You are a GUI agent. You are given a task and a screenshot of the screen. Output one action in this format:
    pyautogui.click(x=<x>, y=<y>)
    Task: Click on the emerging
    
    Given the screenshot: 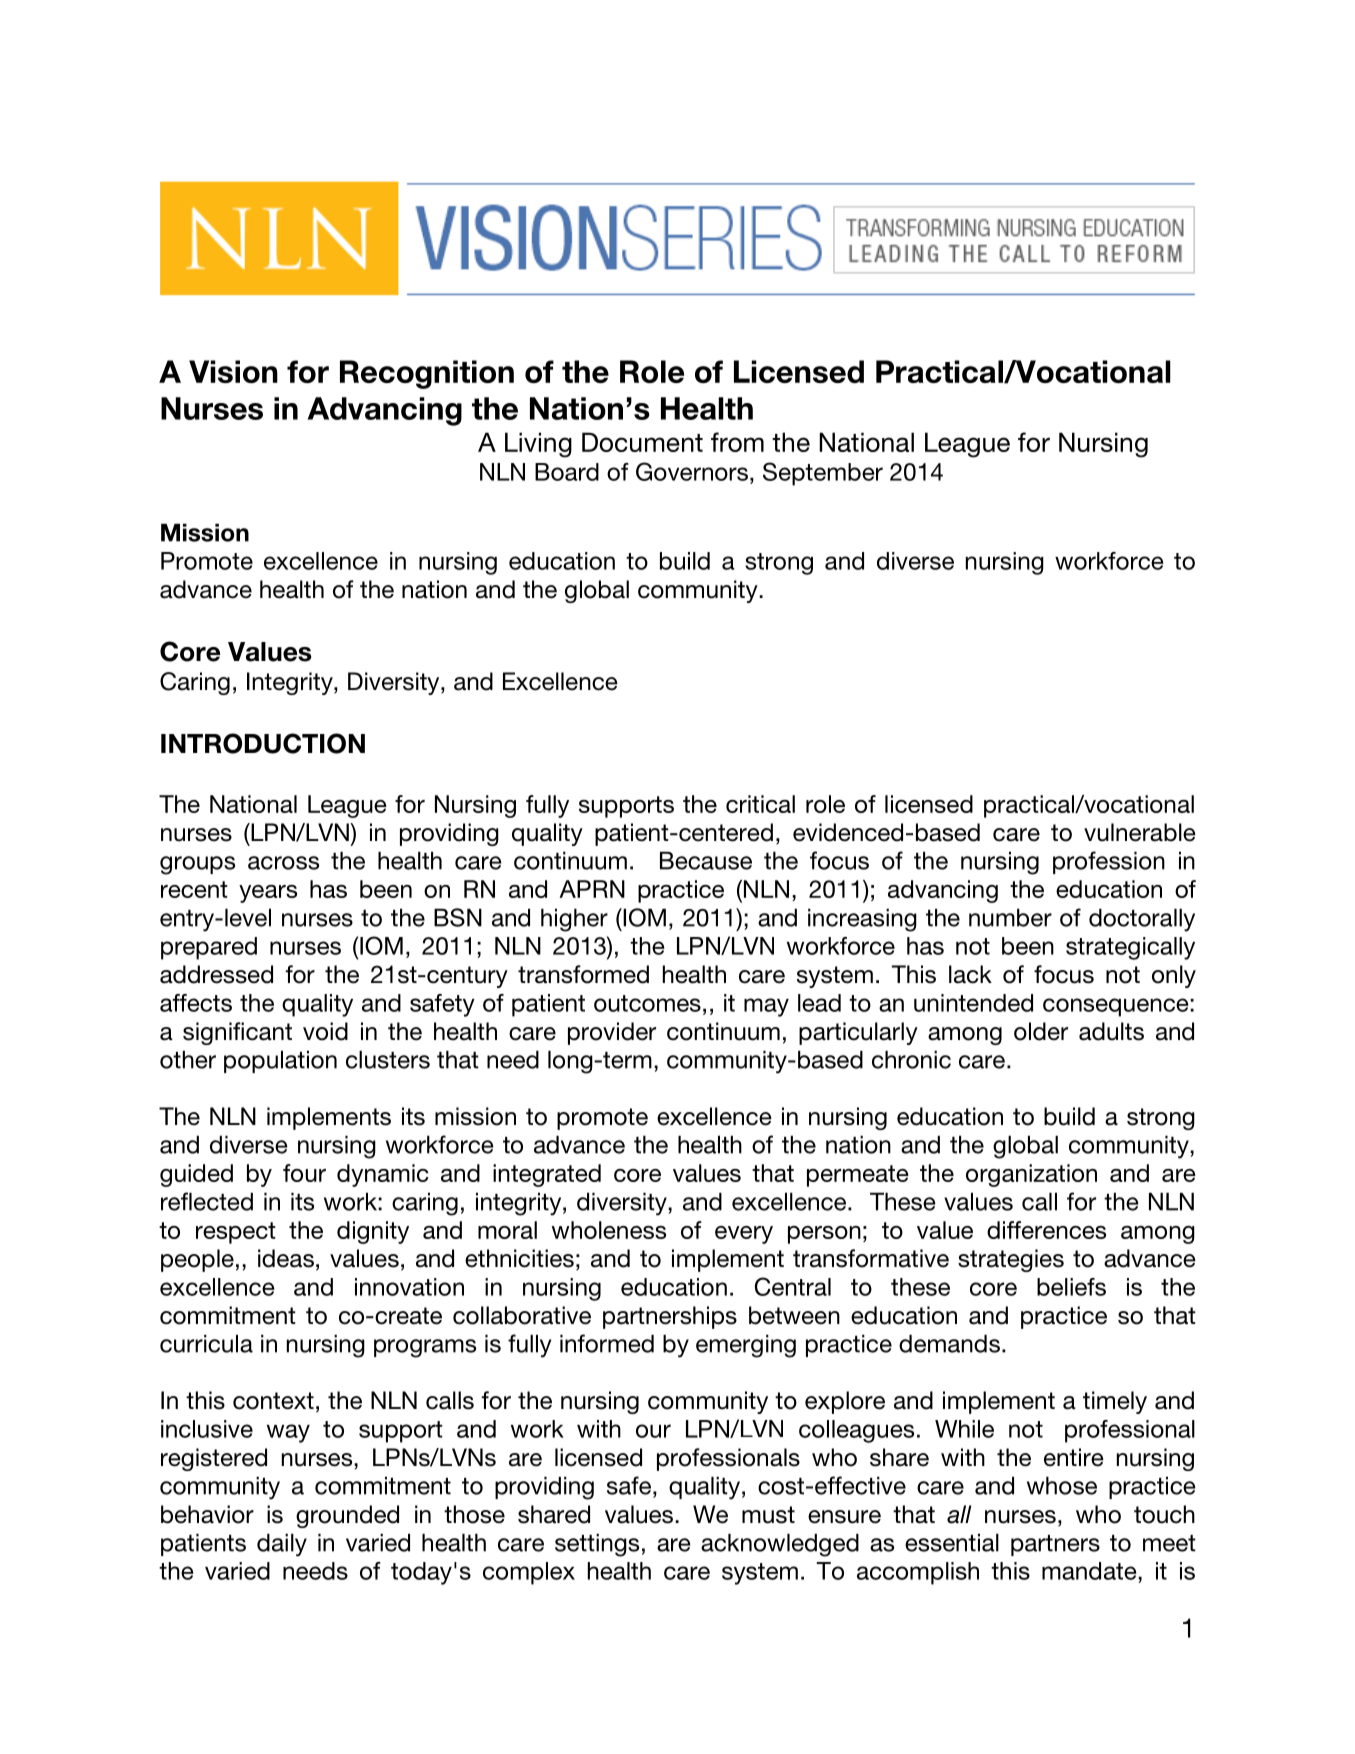 What is the action you would take?
    pyautogui.click(x=746, y=1346)
